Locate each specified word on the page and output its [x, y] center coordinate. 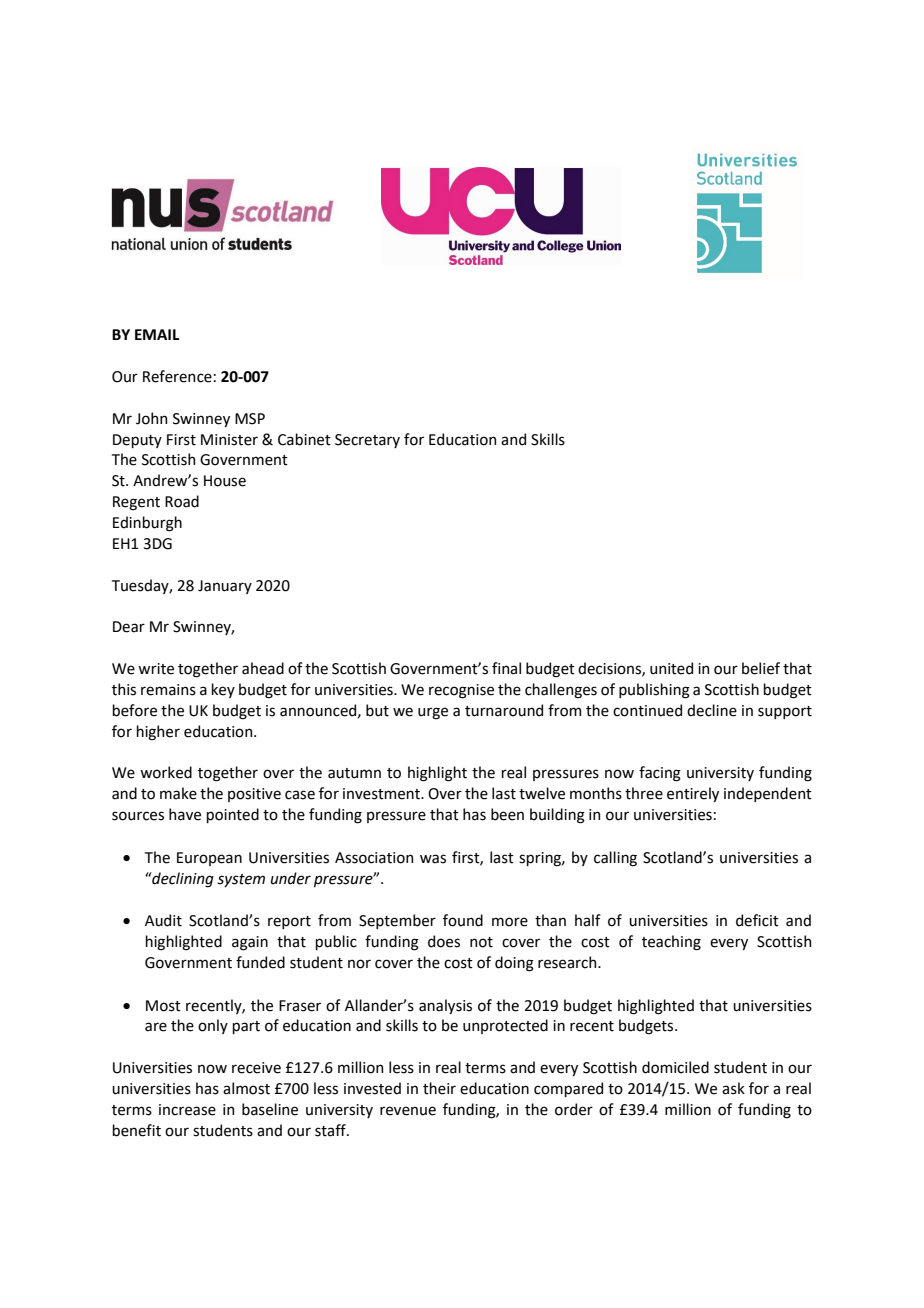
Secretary [367, 441]
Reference [177, 376]
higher [158, 733]
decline [712, 710]
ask [733, 1088]
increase [187, 1110]
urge [433, 713]
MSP [250, 419]
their [439, 1088]
